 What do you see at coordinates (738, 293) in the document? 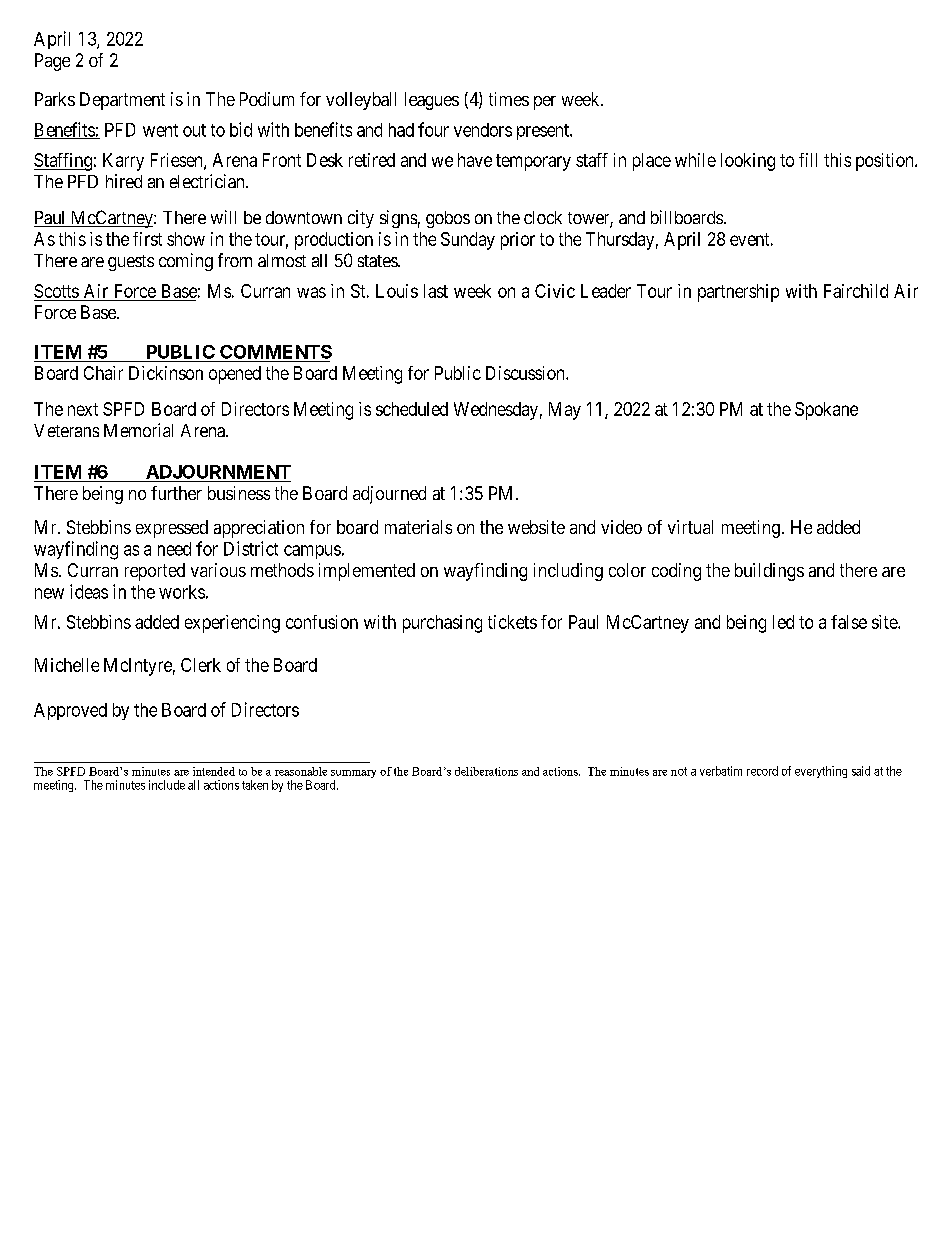
I see `partnership` at bounding box center [738, 293].
